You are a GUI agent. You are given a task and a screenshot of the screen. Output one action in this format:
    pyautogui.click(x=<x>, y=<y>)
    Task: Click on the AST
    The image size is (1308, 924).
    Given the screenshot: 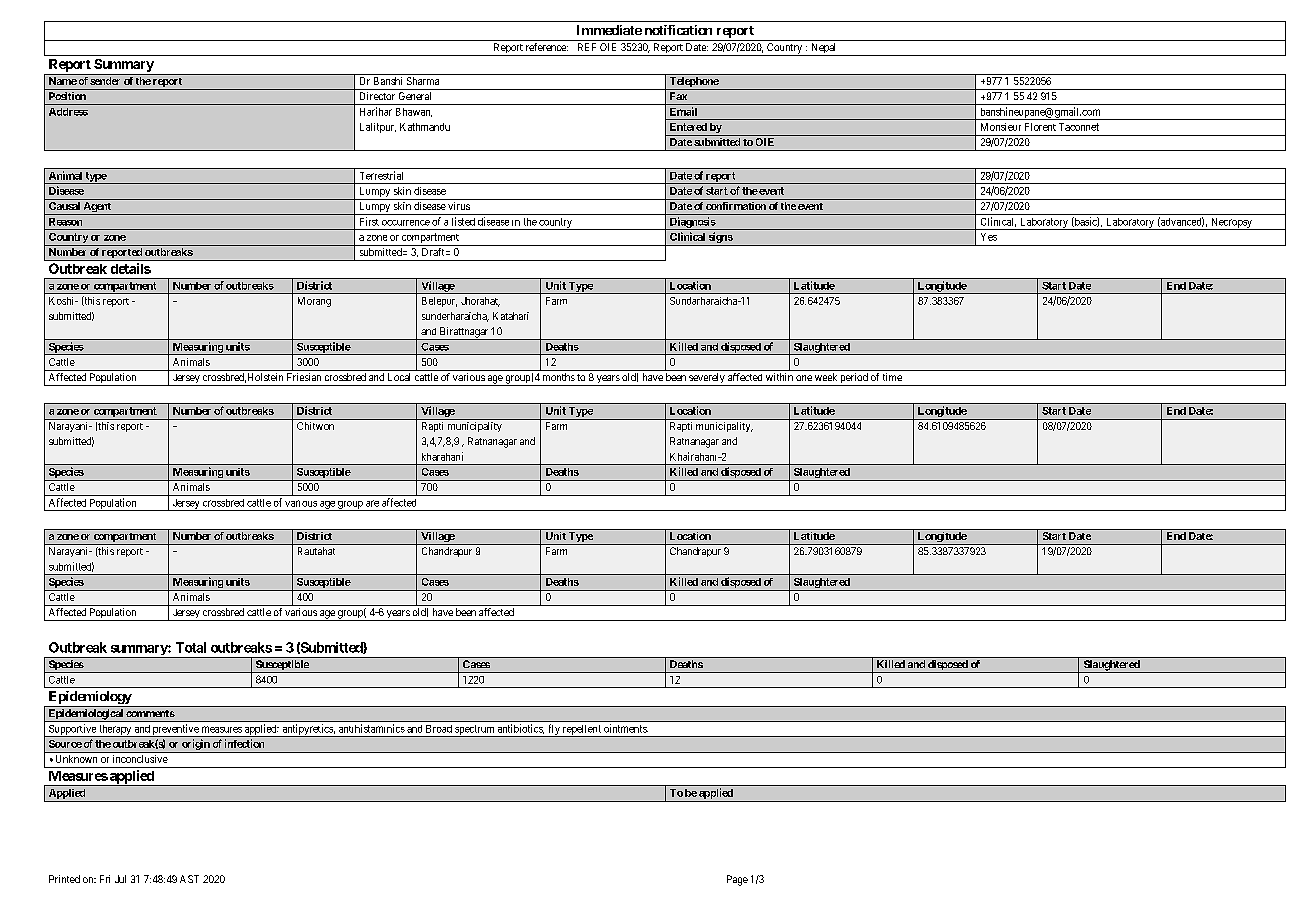 What is the action you would take?
    pyautogui.click(x=189, y=879)
